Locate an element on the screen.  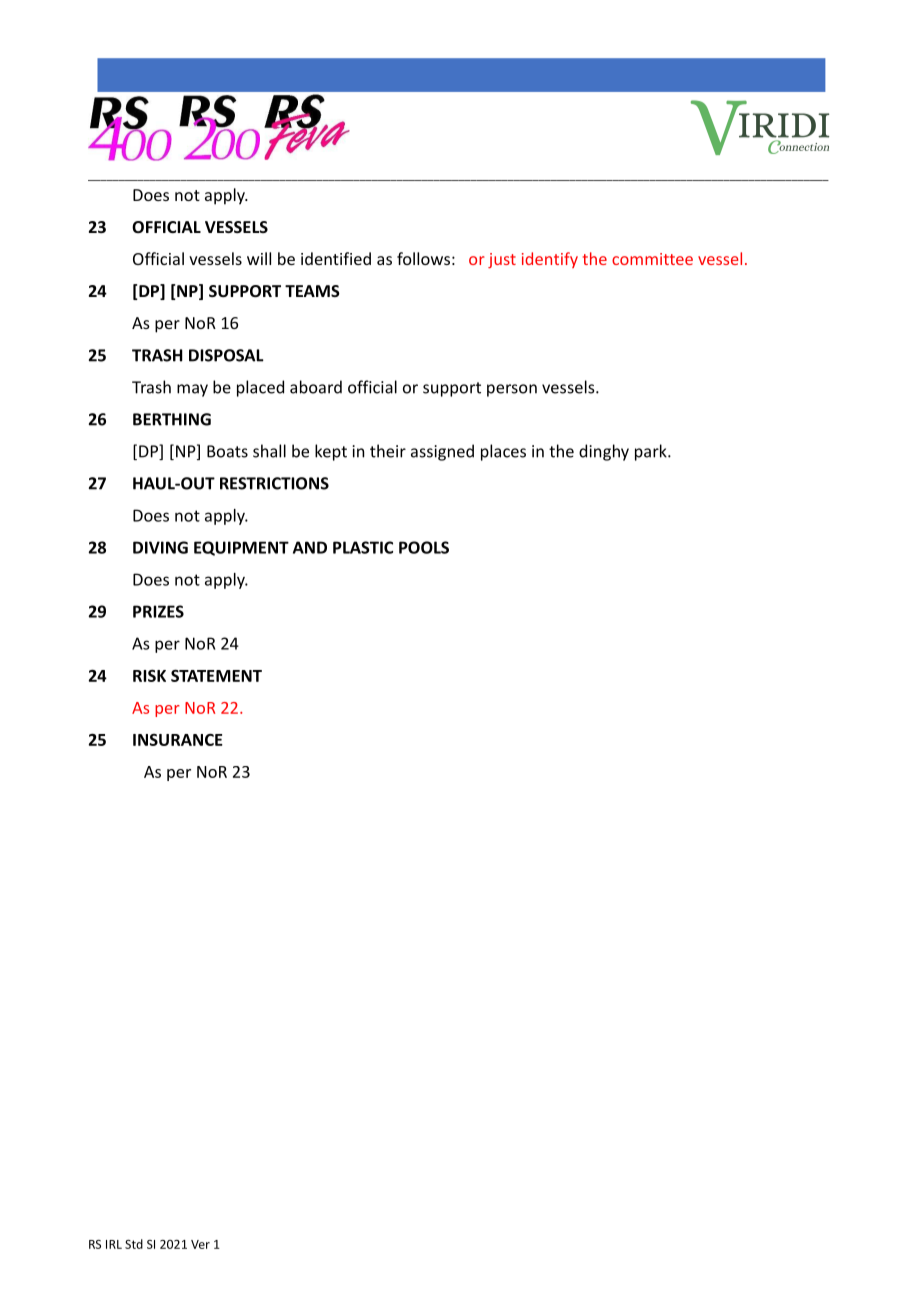
Std is located at coordinates (134, 1244).
